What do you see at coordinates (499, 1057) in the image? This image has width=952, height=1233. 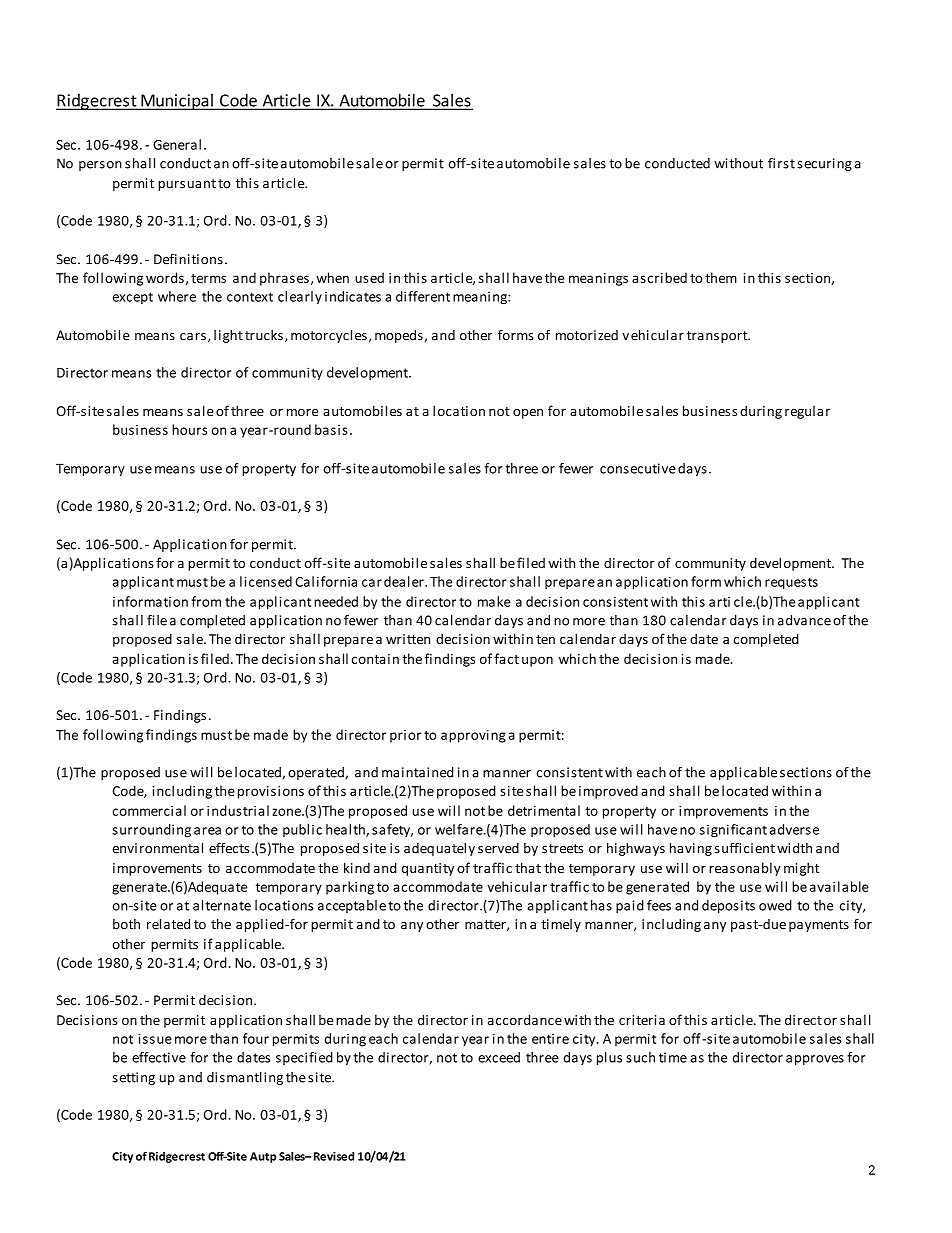 I see `exceed` at bounding box center [499, 1057].
